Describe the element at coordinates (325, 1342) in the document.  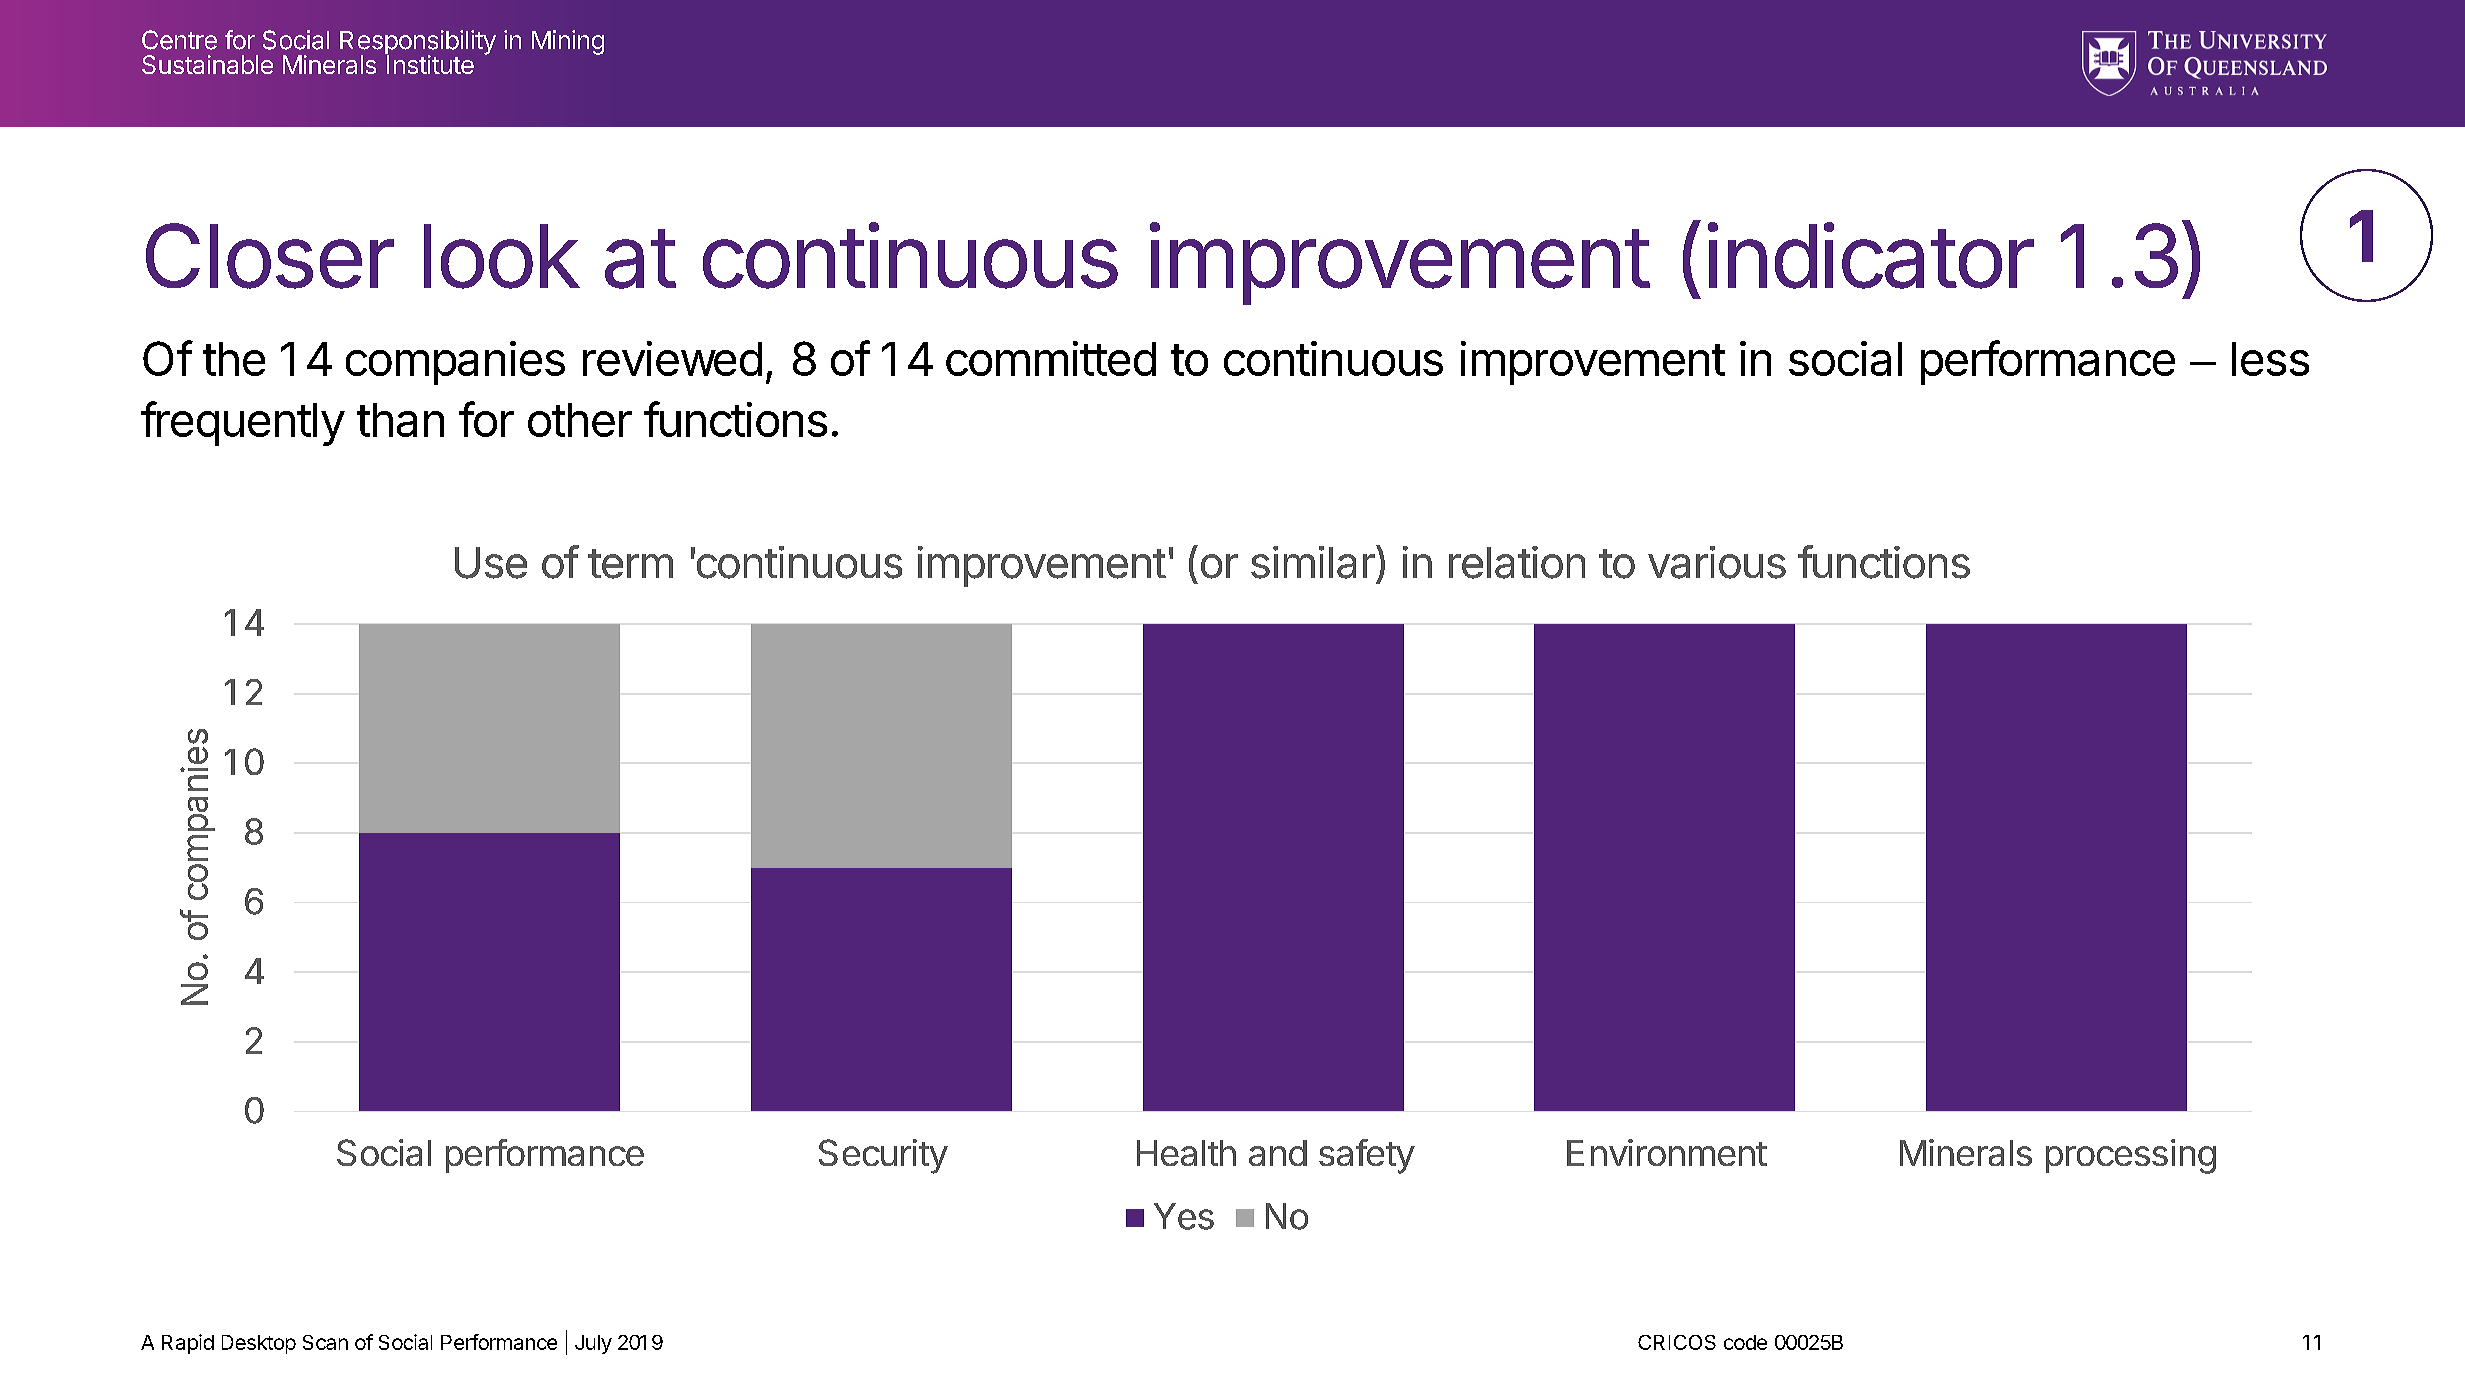
I see `Scan` at that location.
